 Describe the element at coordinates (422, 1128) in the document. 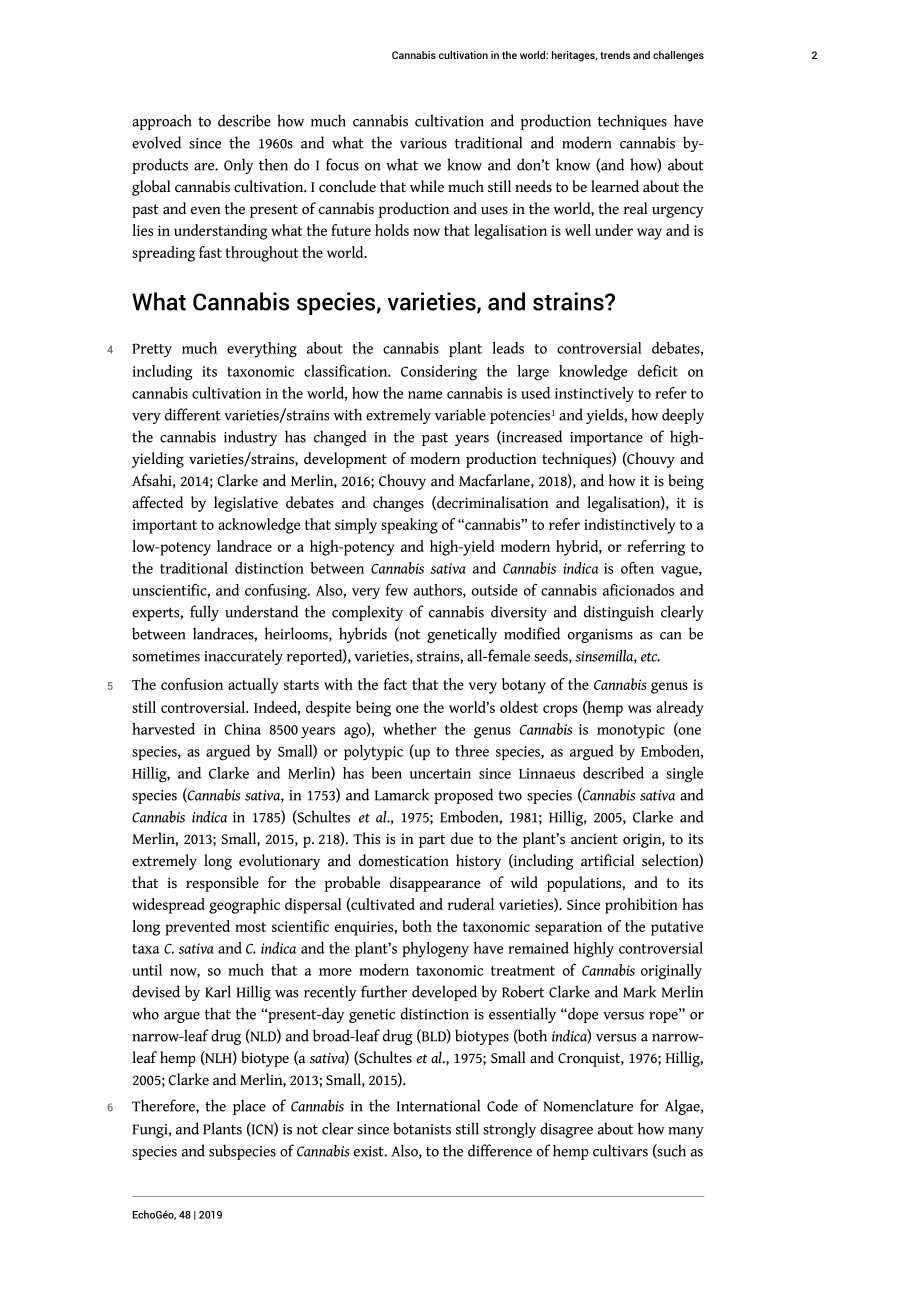

I see `botanists` at that location.
